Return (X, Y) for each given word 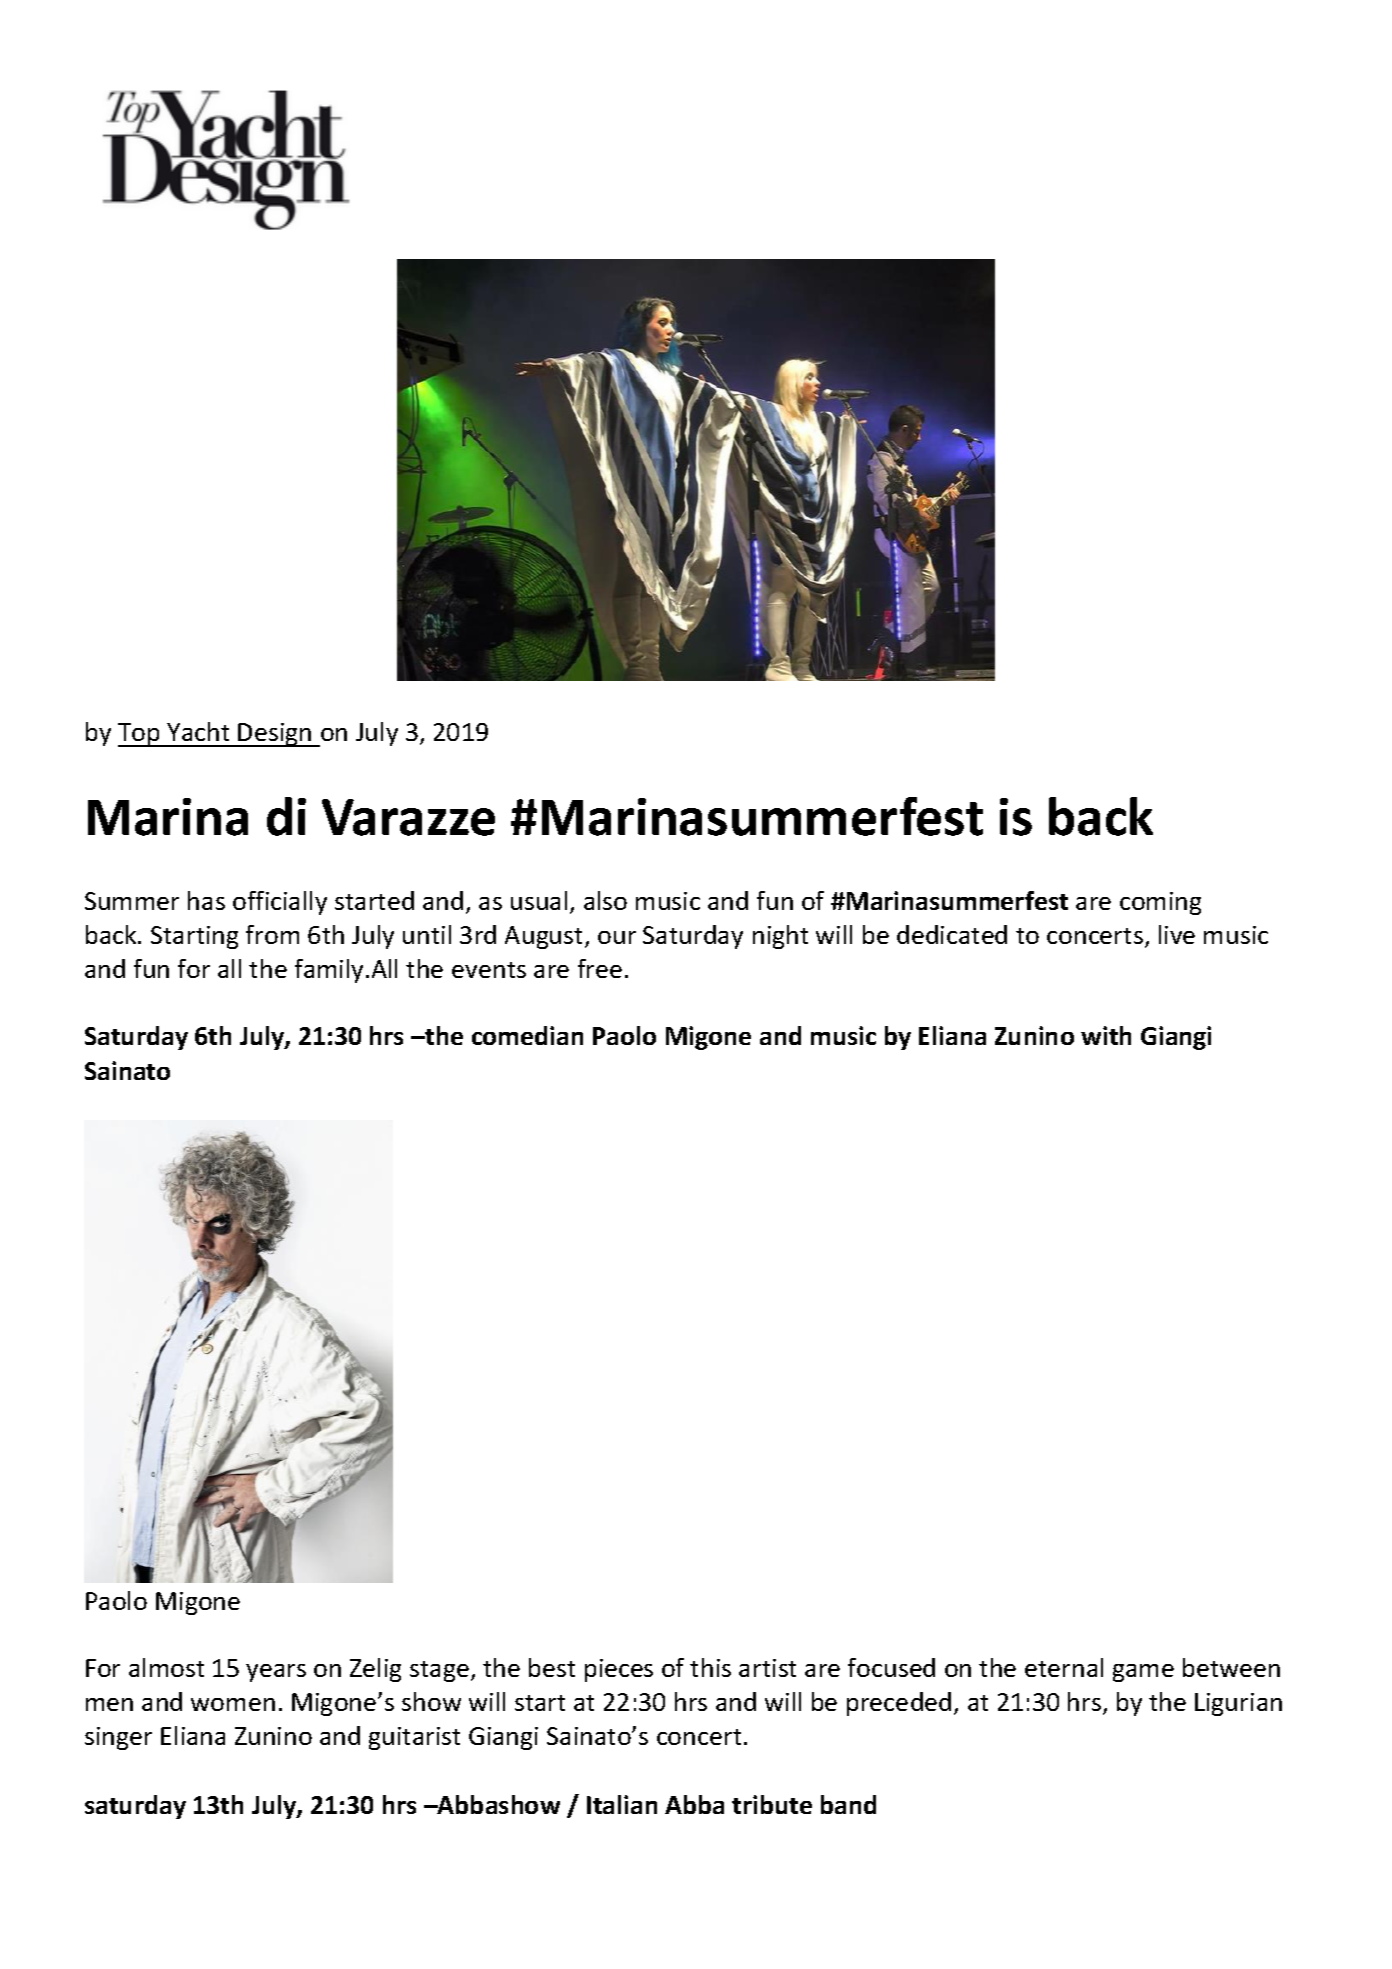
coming (1160, 903)
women (233, 1704)
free (600, 968)
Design (275, 735)
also (605, 900)
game (1143, 1673)
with (1106, 1035)
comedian (527, 1035)
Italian (622, 1804)
